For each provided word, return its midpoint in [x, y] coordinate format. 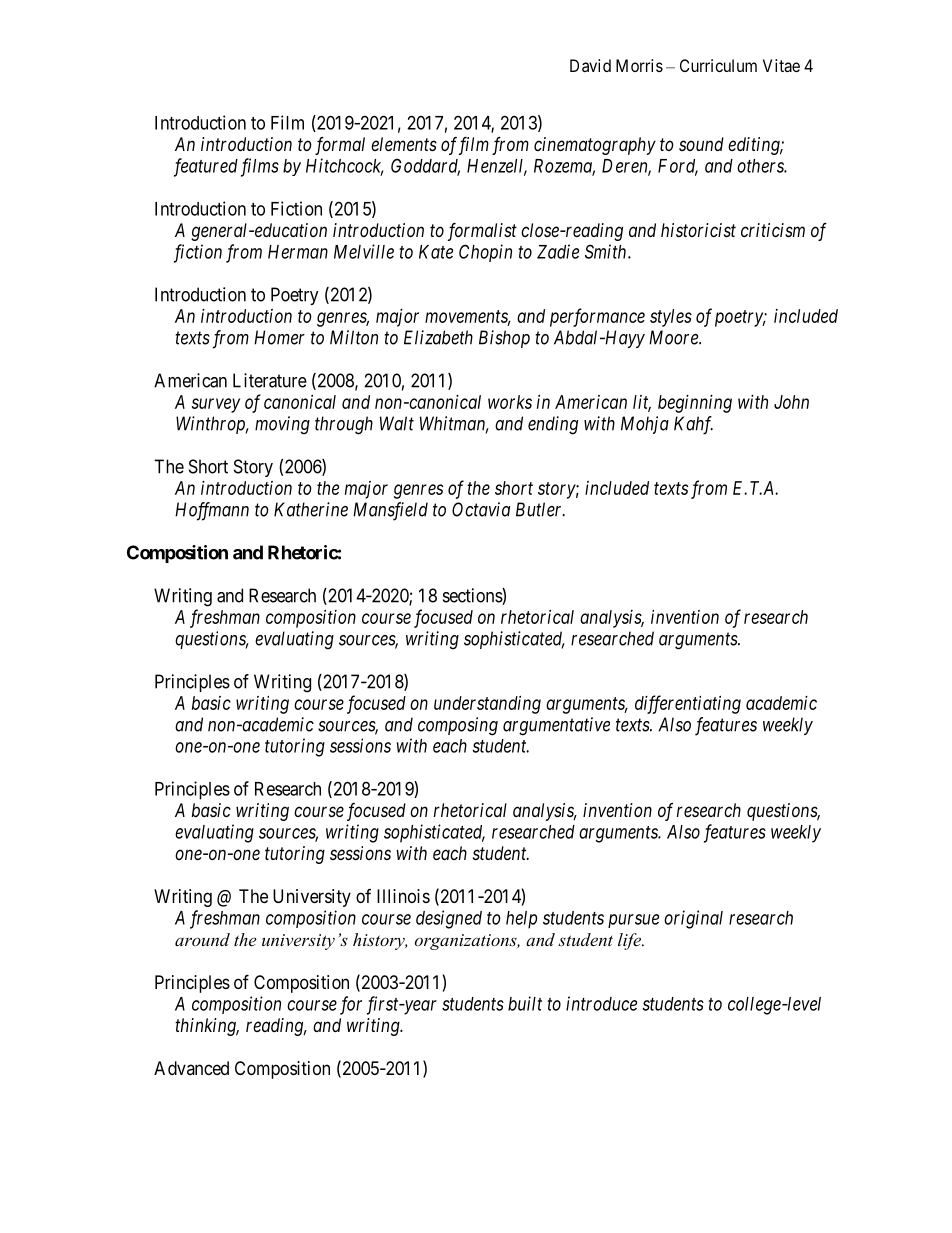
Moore [675, 337]
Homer [279, 337]
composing [458, 726]
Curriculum [718, 65]
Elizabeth [438, 337]
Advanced [191, 1068]
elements [404, 144]
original [693, 919]
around [202, 939]
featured [206, 167]
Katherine [311, 509]
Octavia [481, 509]
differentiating [688, 704]
